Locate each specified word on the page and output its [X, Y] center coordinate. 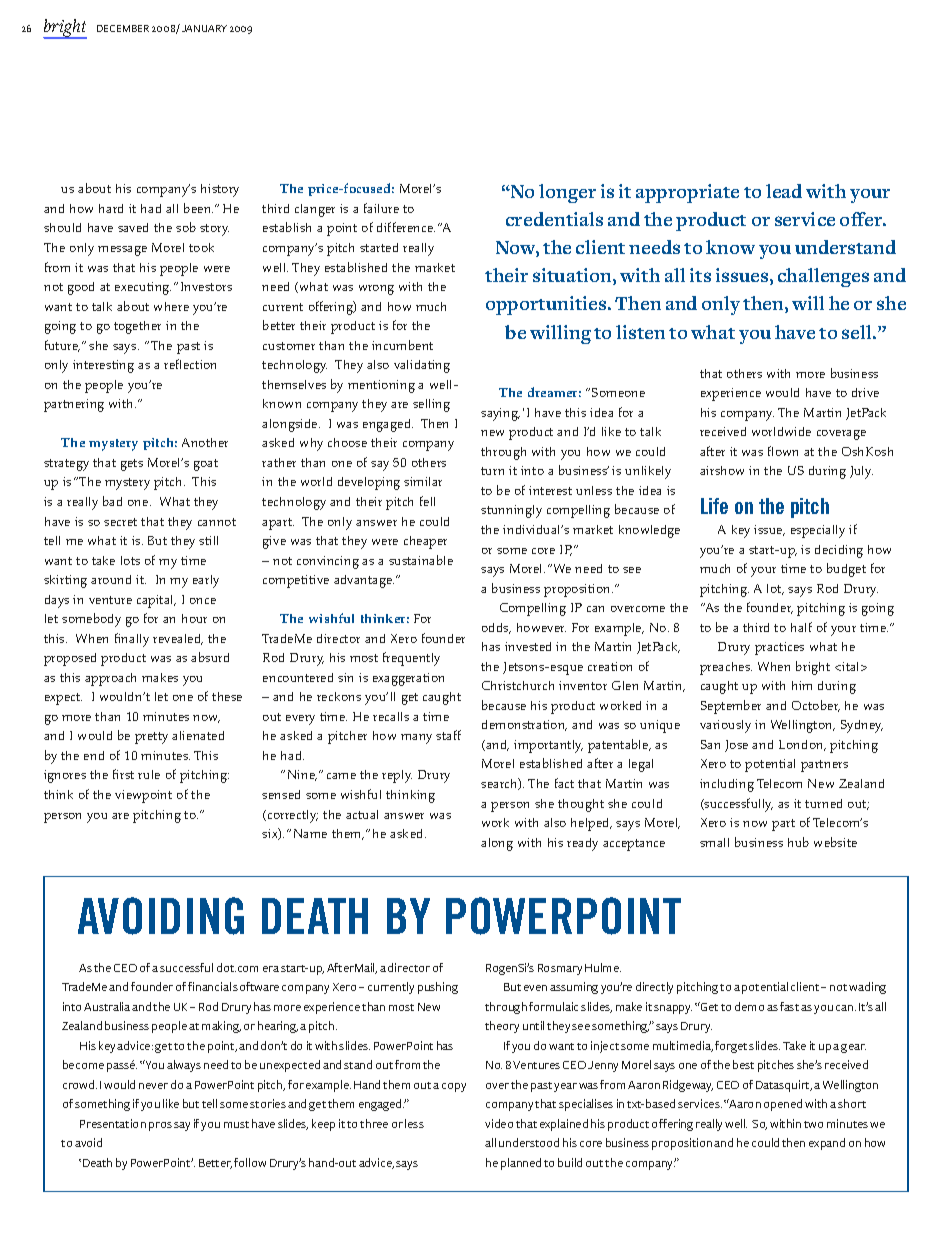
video [499, 1123]
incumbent [402, 345]
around [111, 579]
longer [567, 193]
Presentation [113, 1123]
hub [798, 842]
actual [362, 814]
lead [784, 191]
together [137, 327]
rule [149, 774]
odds [496, 628]
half [801, 627]
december [123, 28]
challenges [823, 277]
